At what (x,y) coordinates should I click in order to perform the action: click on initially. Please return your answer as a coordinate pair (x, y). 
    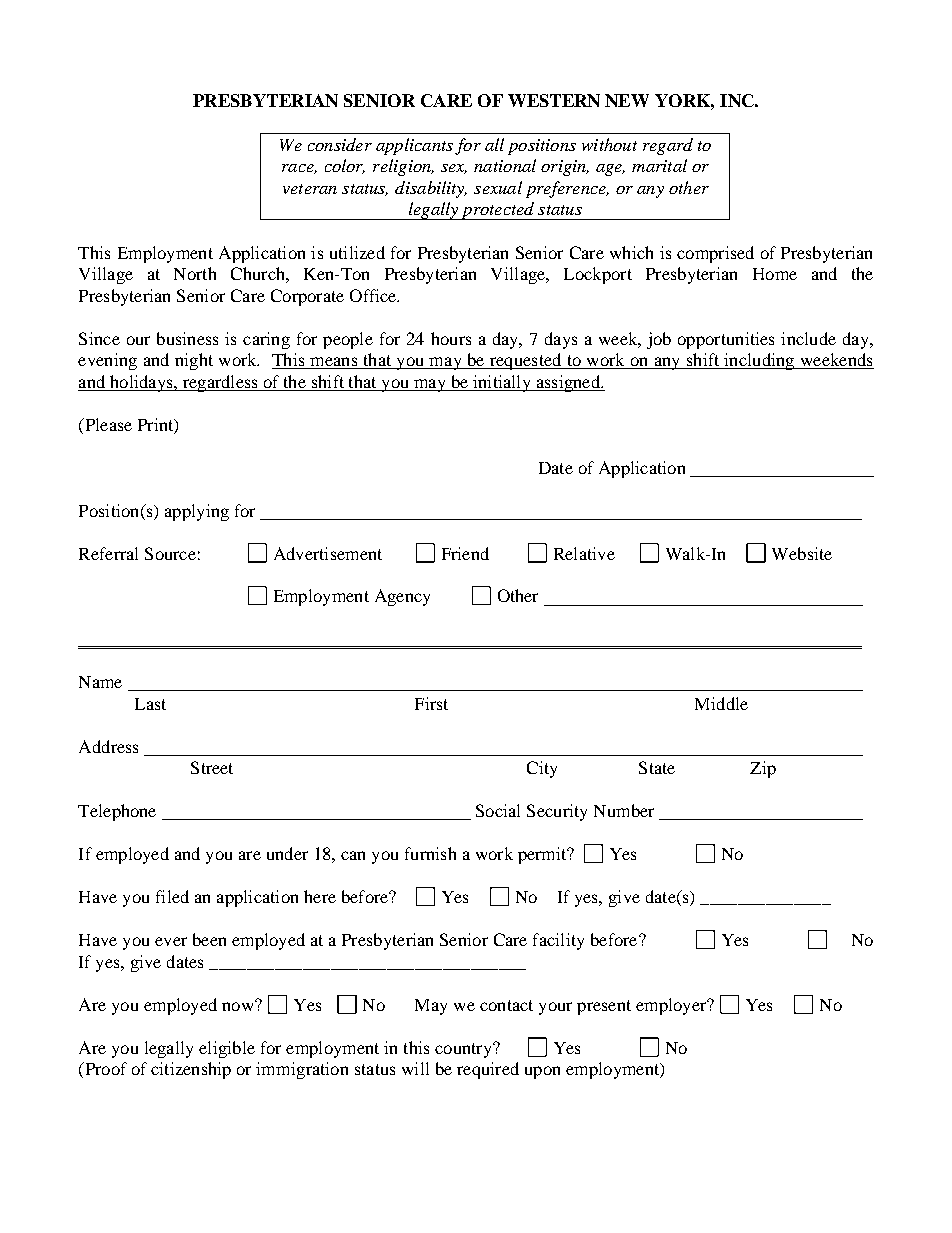
    Looking at the image, I should click on (502, 383).
